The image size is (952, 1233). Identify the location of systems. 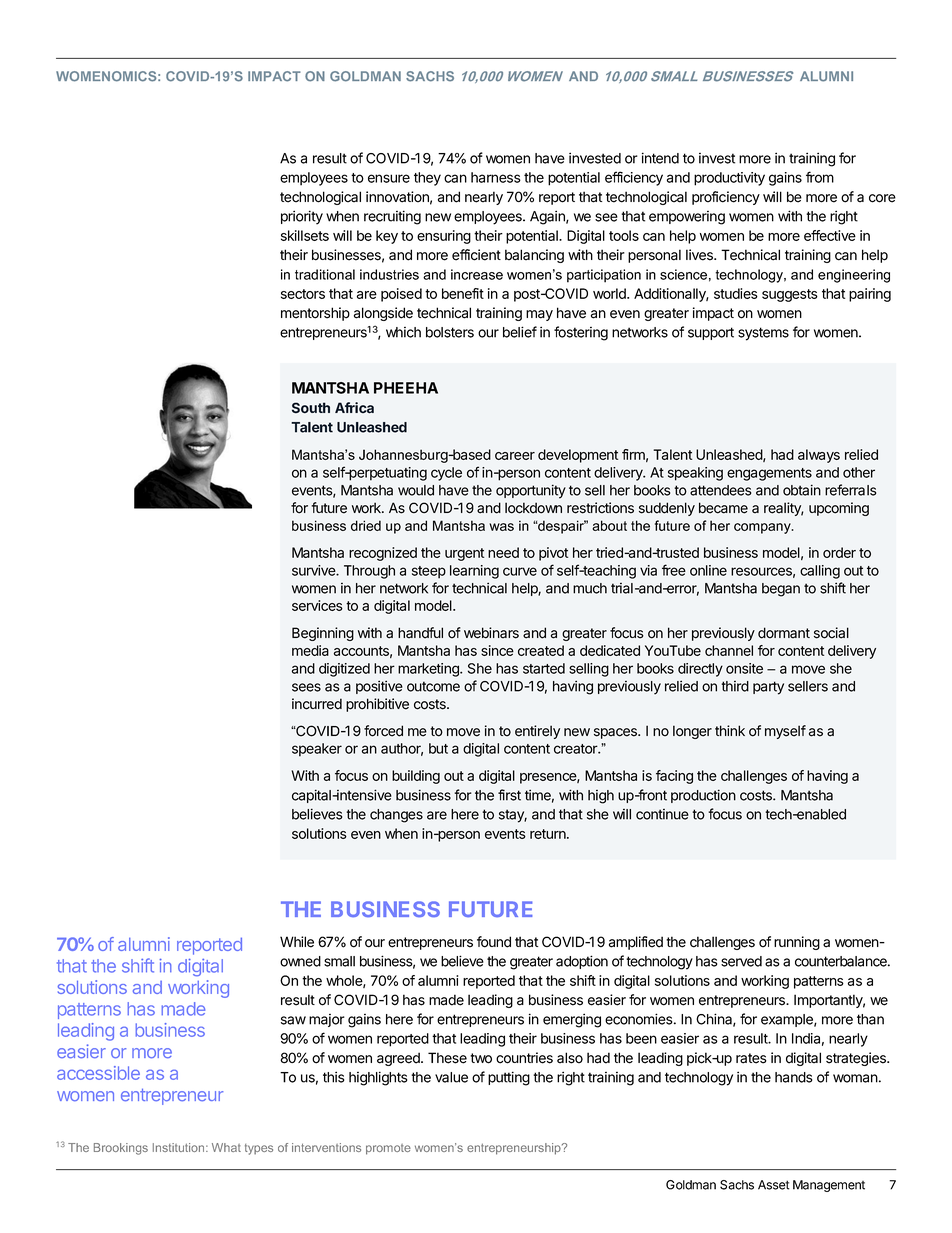
(763, 334).
